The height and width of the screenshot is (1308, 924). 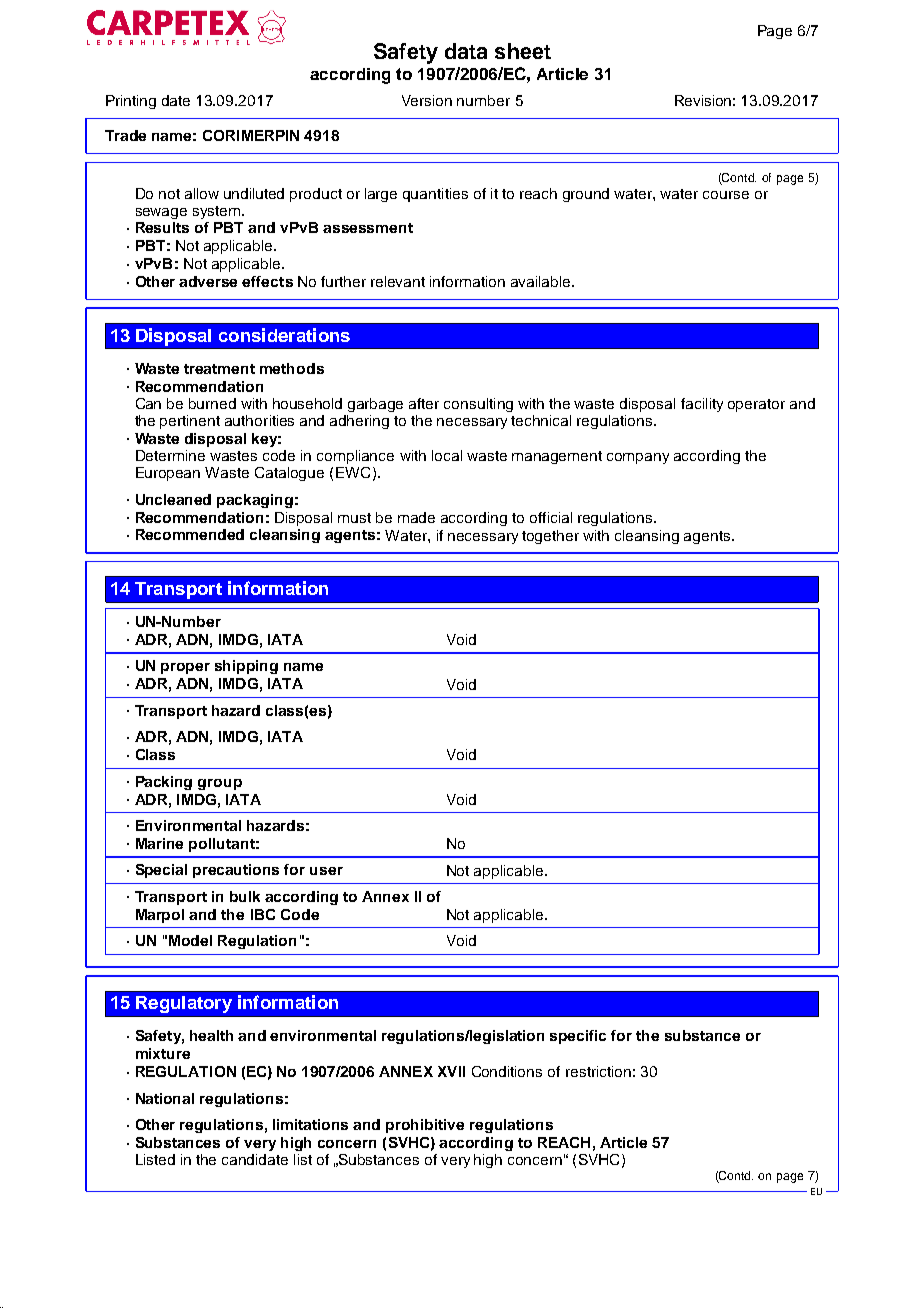 What do you see at coordinates (427, 100) in the screenshot?
I see `Version` at bounding box center [427, 100].
